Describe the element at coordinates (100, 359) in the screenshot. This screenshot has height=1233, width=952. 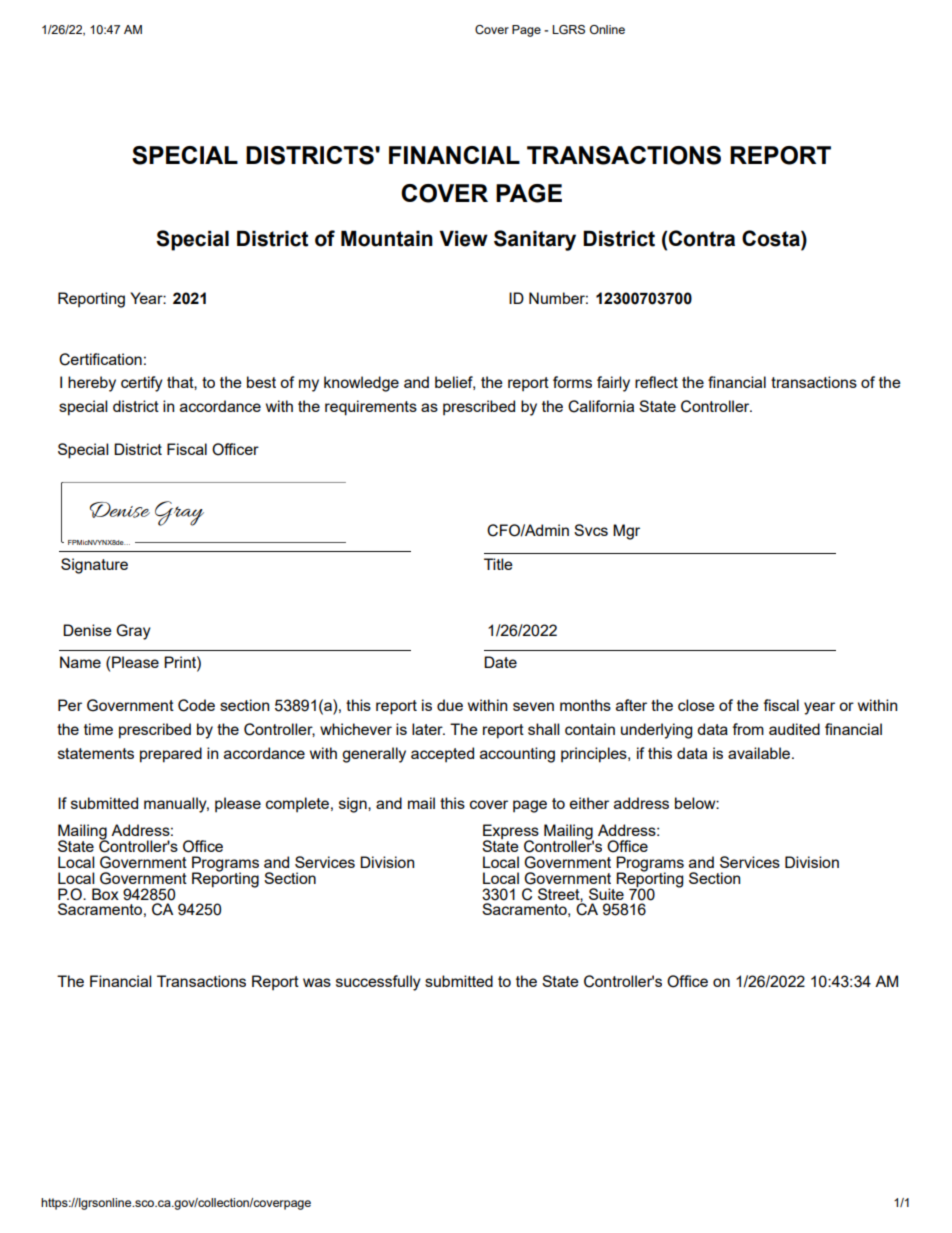
I see `Certification` at that location.
